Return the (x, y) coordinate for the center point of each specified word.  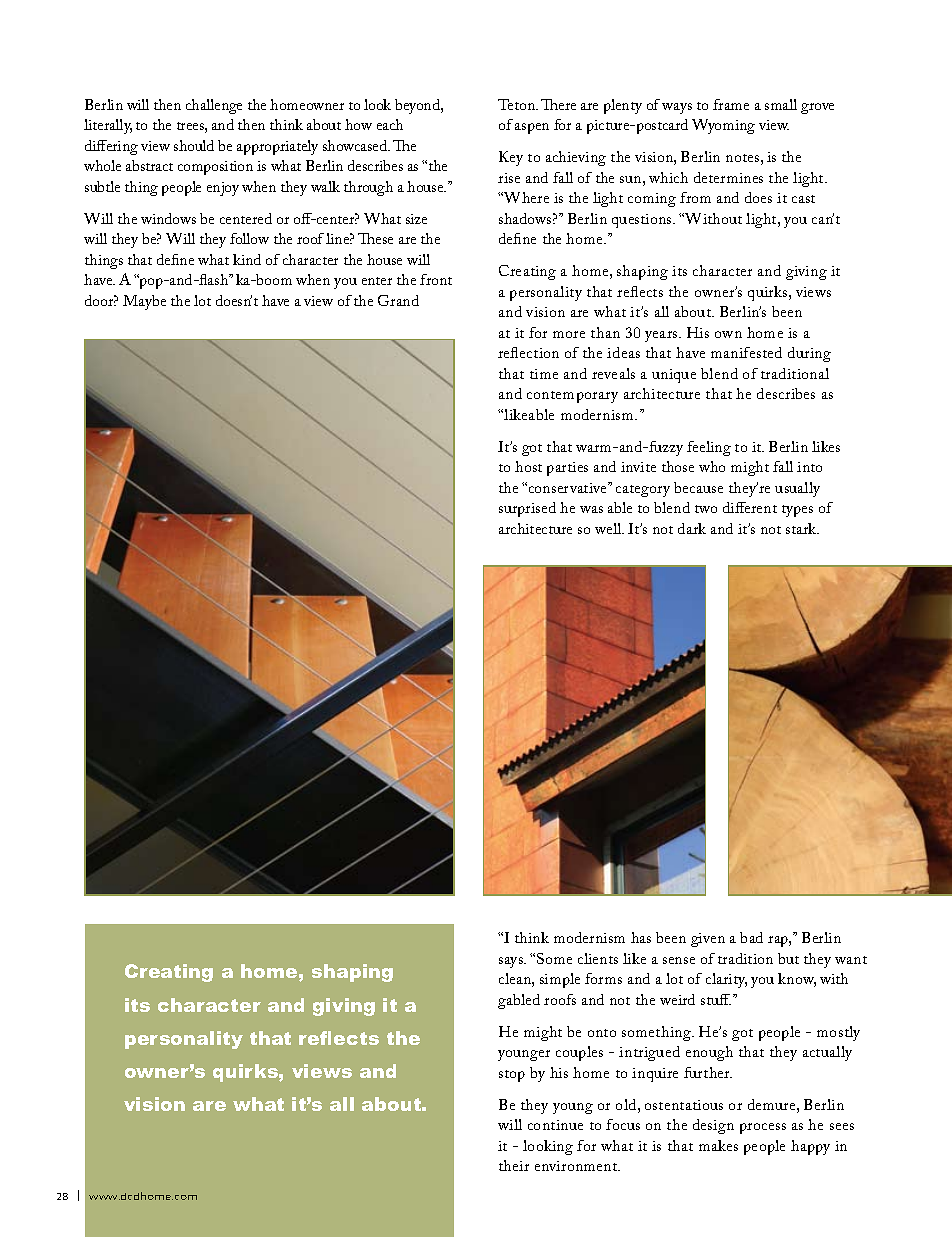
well (609, 528)
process (763, 1128)
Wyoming (723, 126)
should (194, 145)
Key (511, 158)
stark (802, 528)
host (528, 466)
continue (555, 1125)
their (514, 1165)
